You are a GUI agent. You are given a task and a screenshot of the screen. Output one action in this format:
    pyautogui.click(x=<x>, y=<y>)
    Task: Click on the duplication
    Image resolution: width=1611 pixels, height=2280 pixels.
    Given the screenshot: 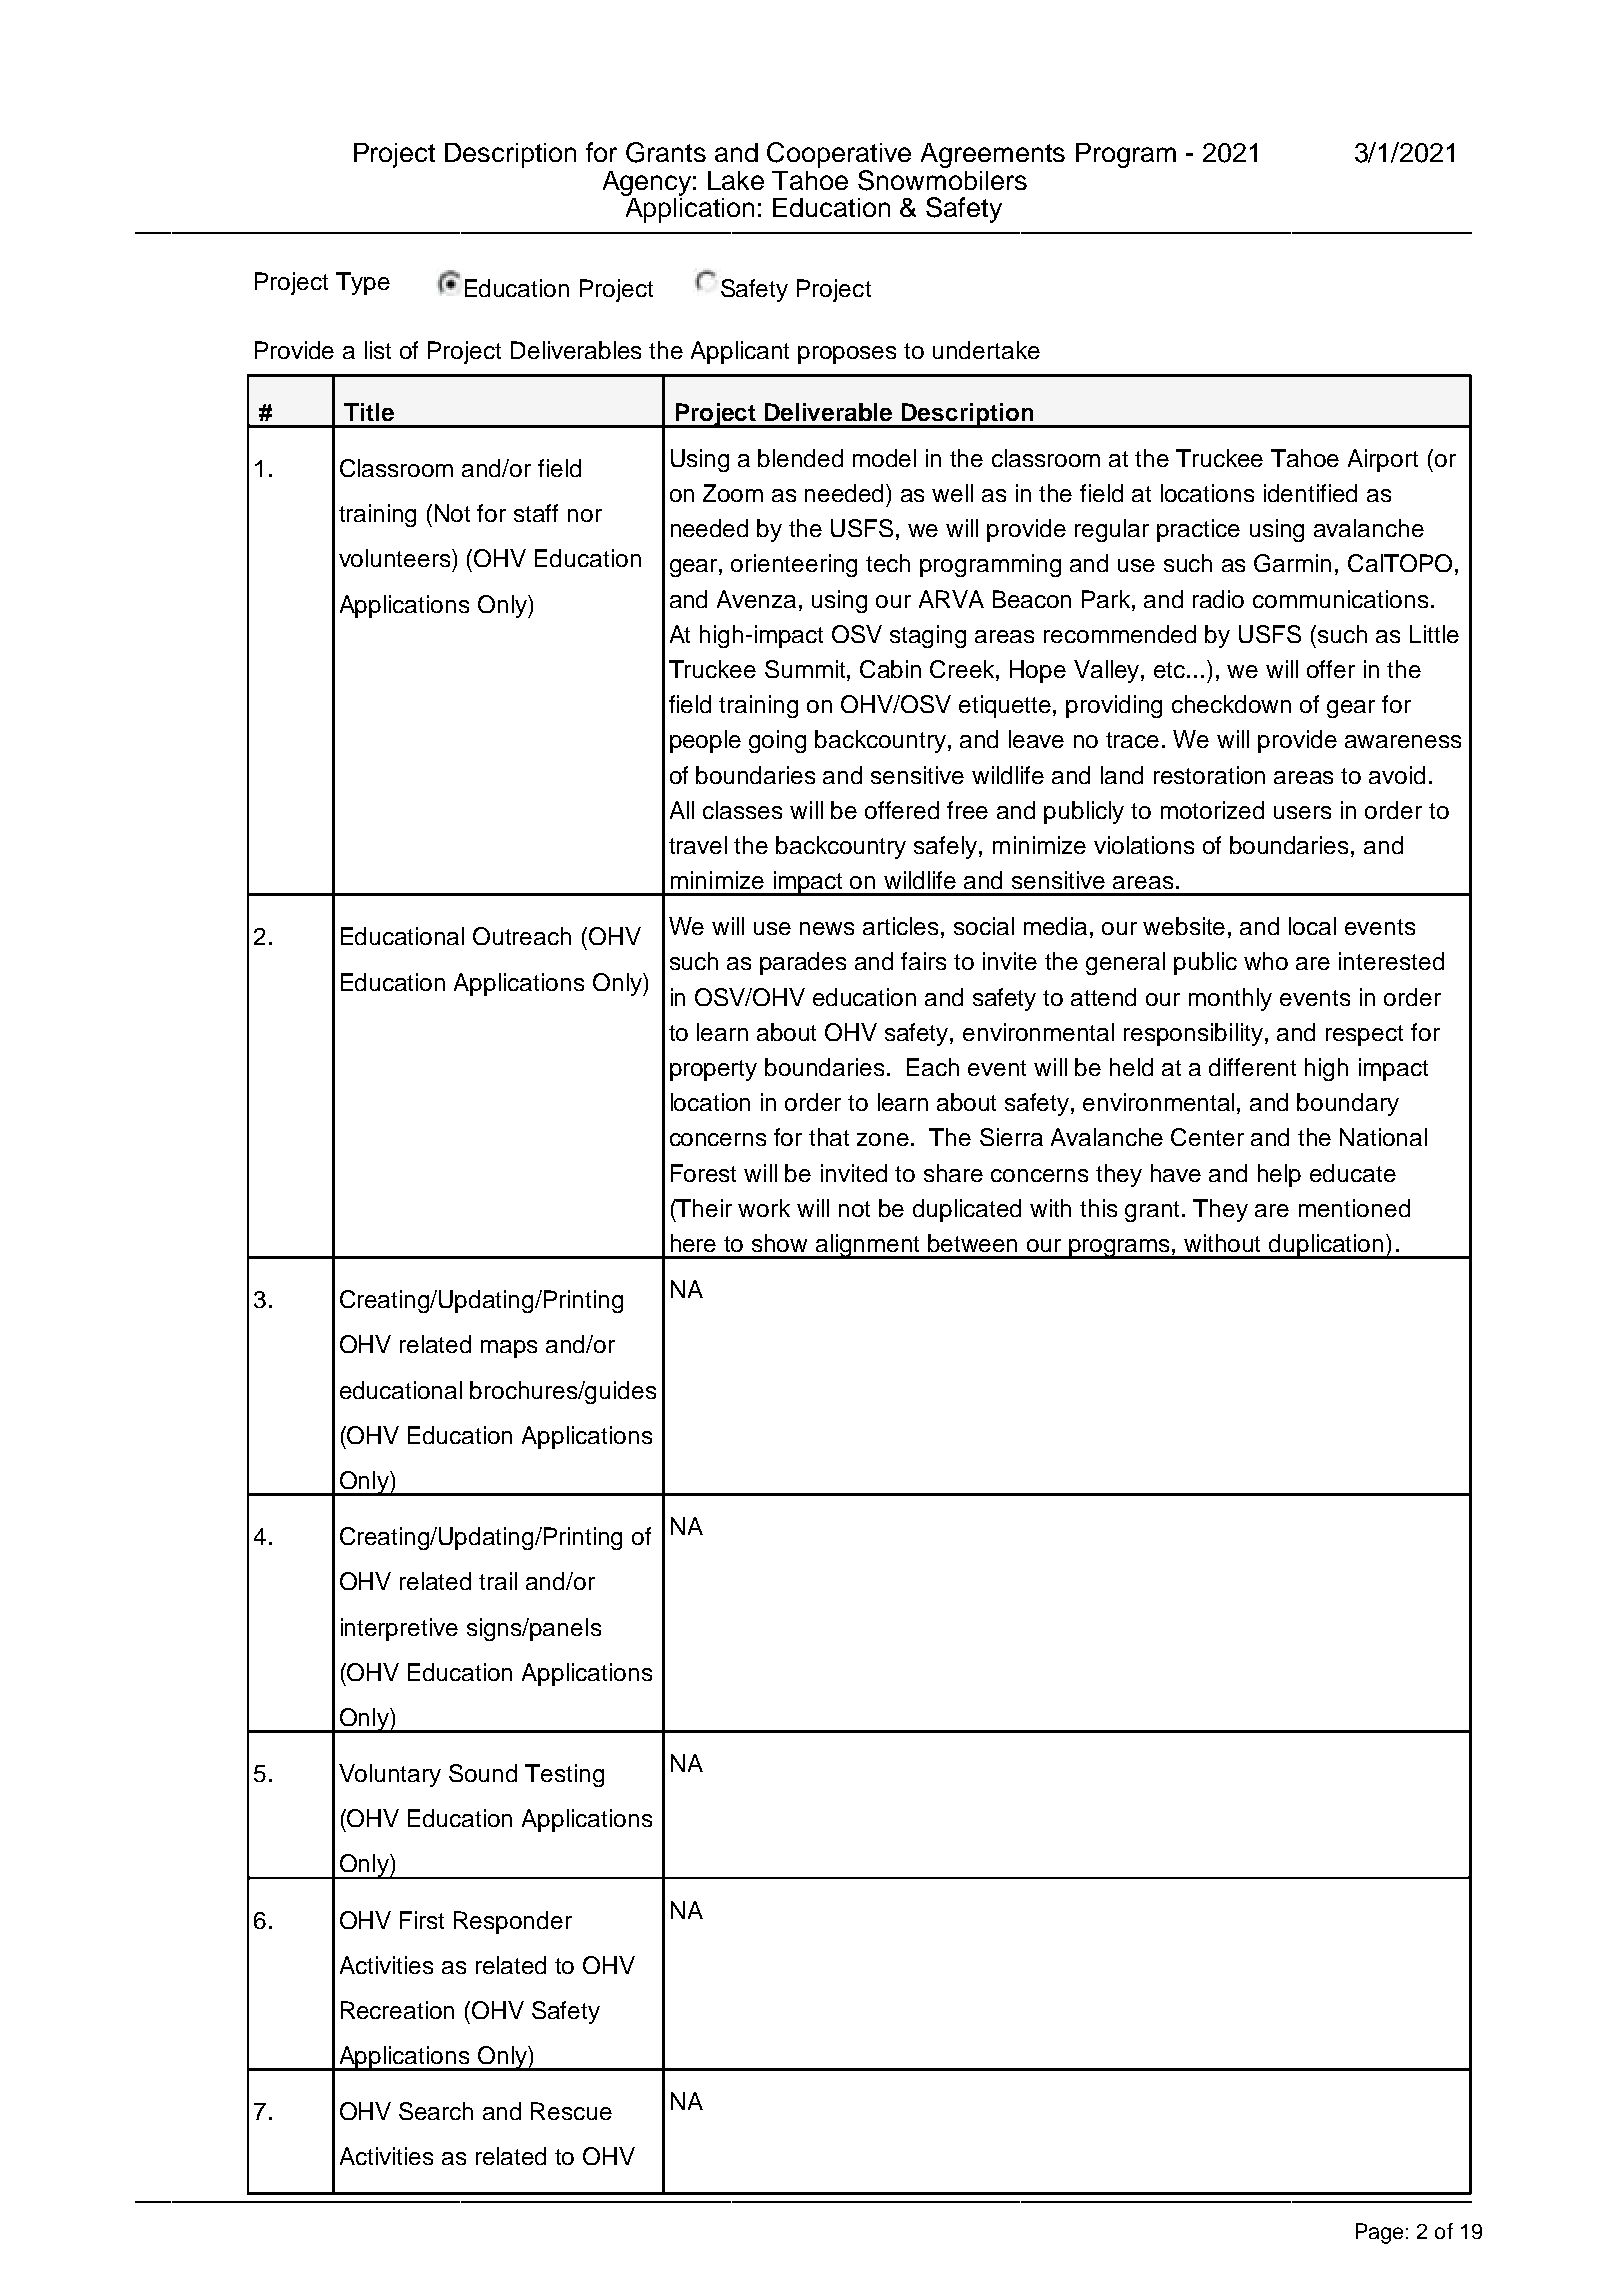 What is the action you would take?
    pyautogui.click(x=1326, y=1246)
